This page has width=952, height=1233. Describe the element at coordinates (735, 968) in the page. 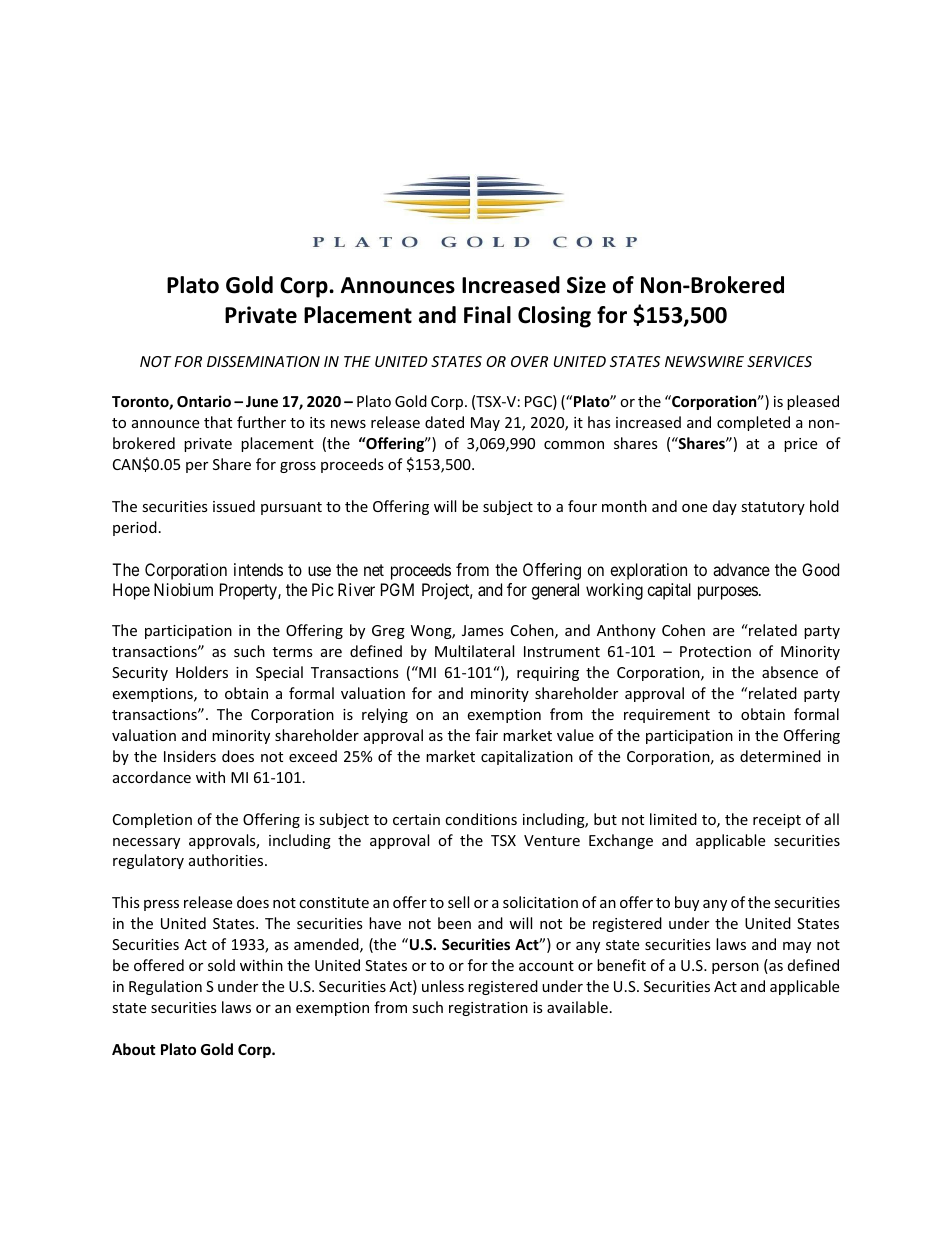

I see `person` at that location.
